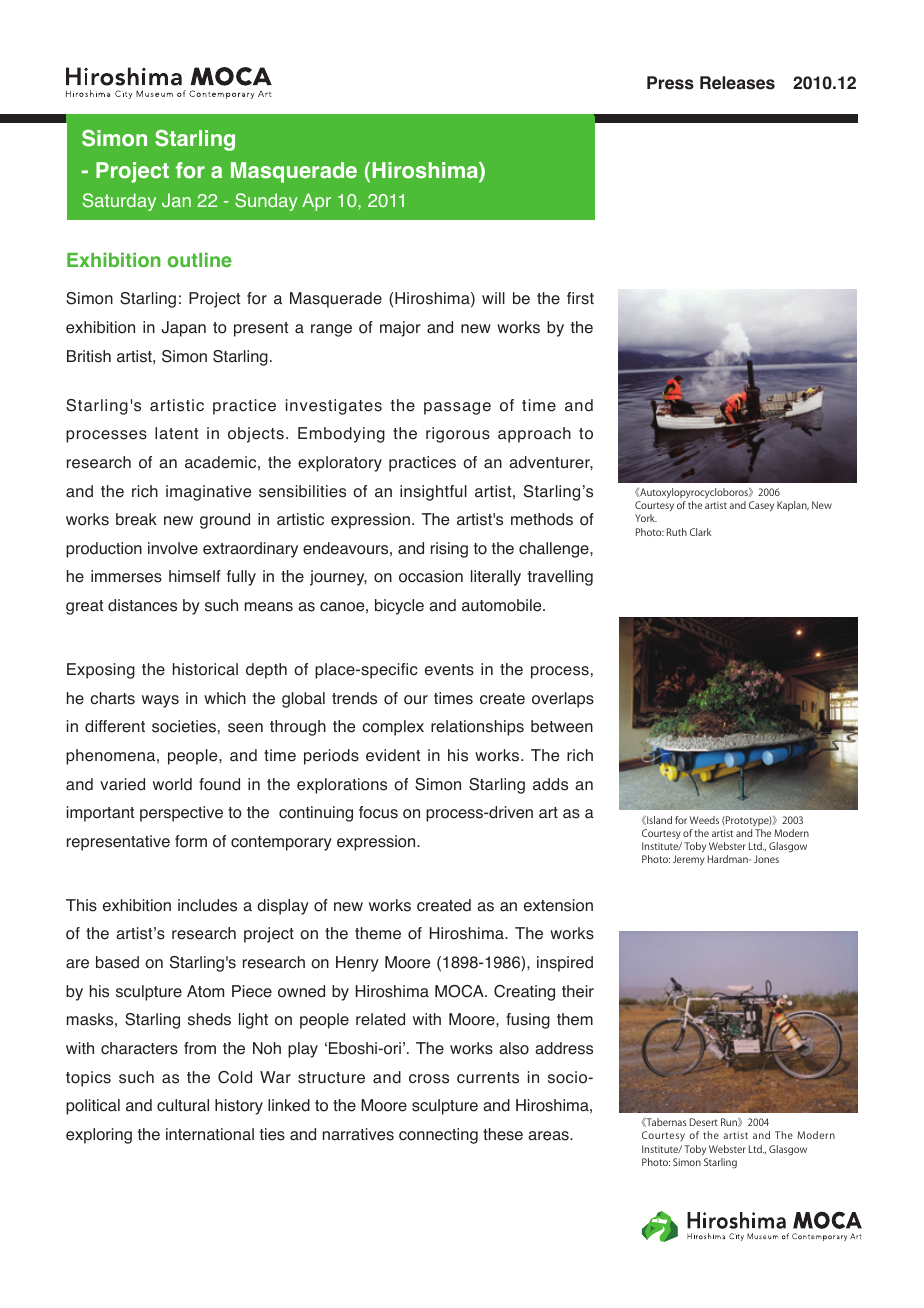  What do you see at coordinates (737, 83) in the page?
I see `Releases` at bounding box center [737, 83].
